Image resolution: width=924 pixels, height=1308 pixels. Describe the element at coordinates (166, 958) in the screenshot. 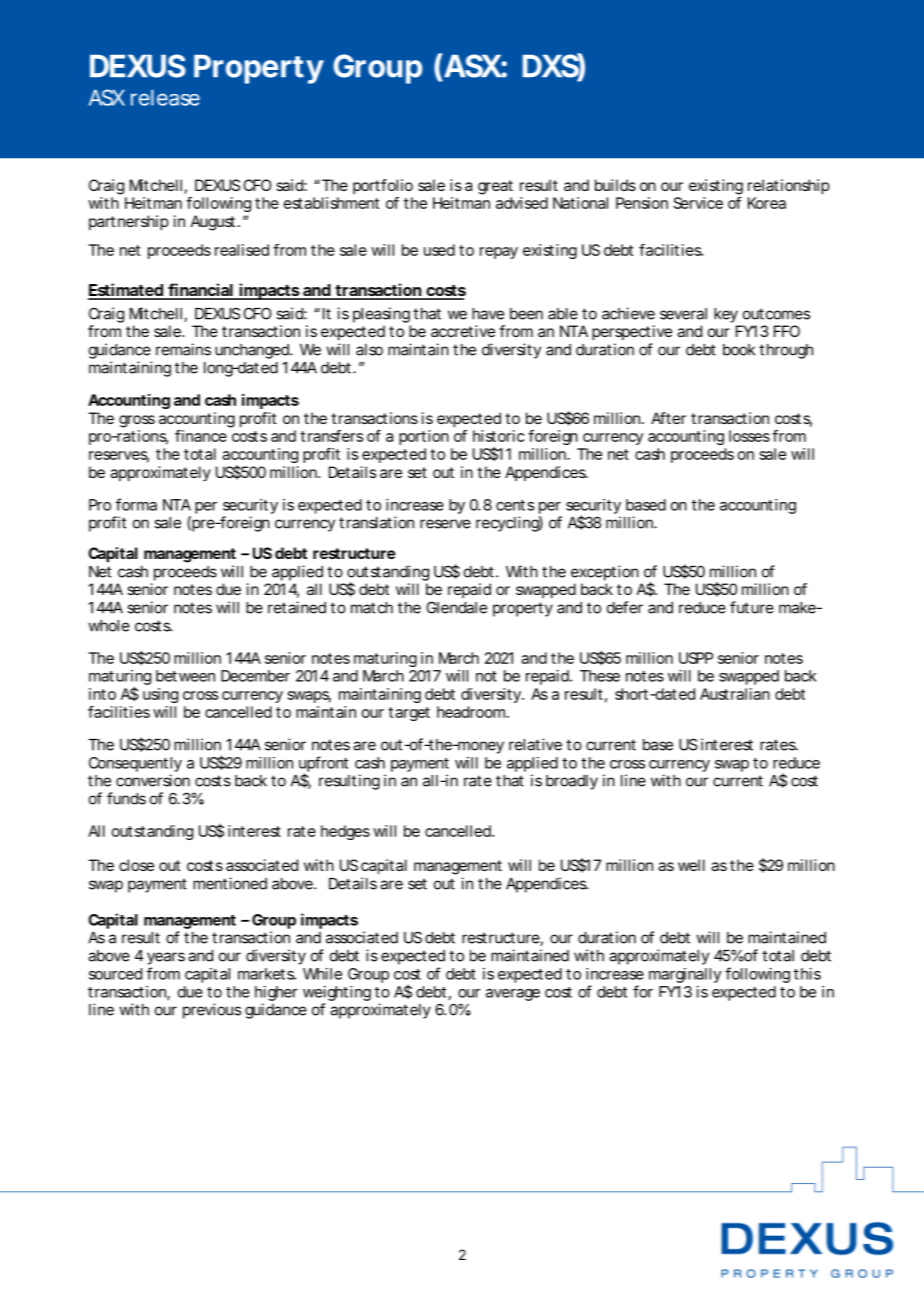

I see `years` at that location.
